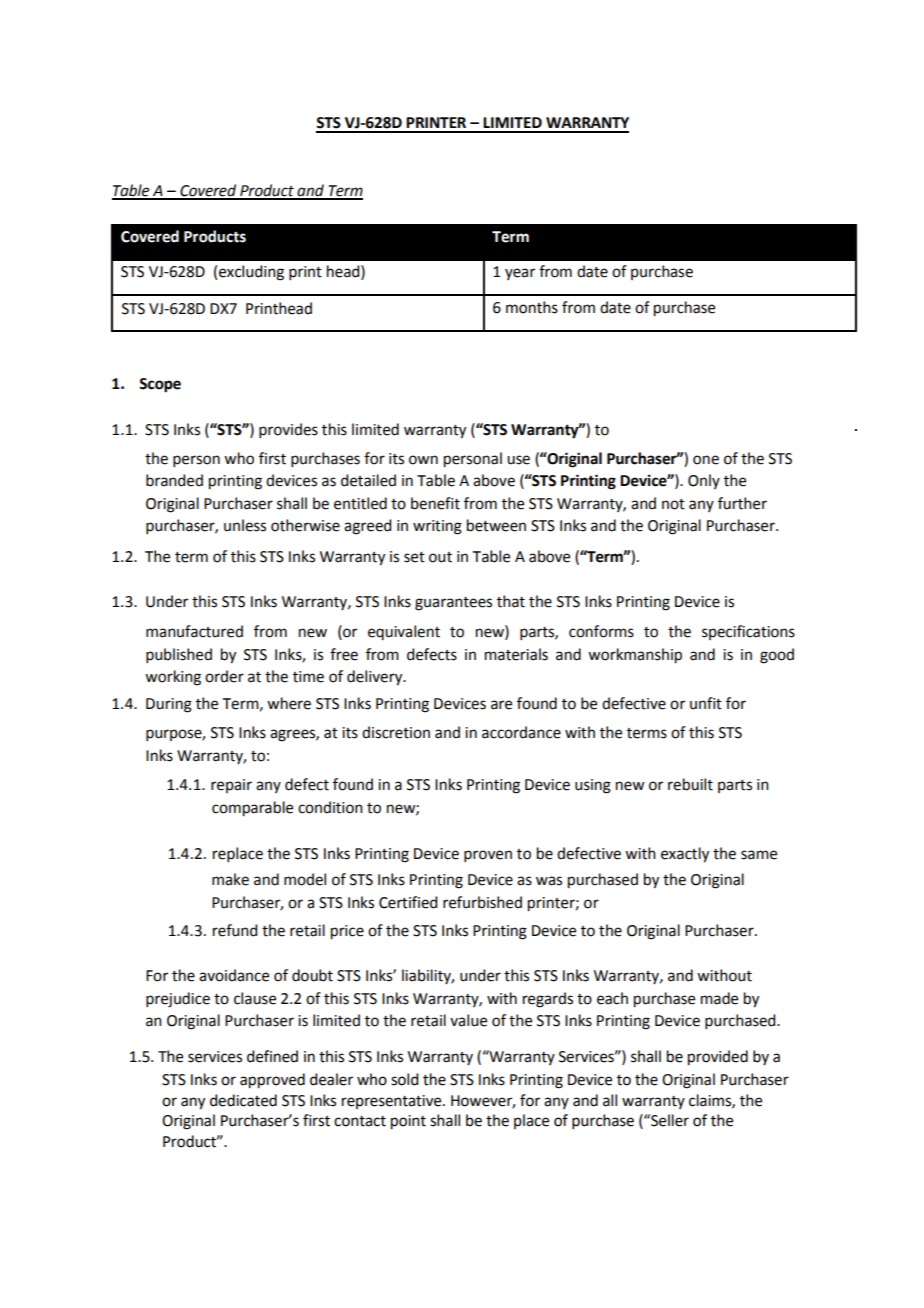 The image size is (924, 1308). I want to click on provided, so click(718, 1058).
